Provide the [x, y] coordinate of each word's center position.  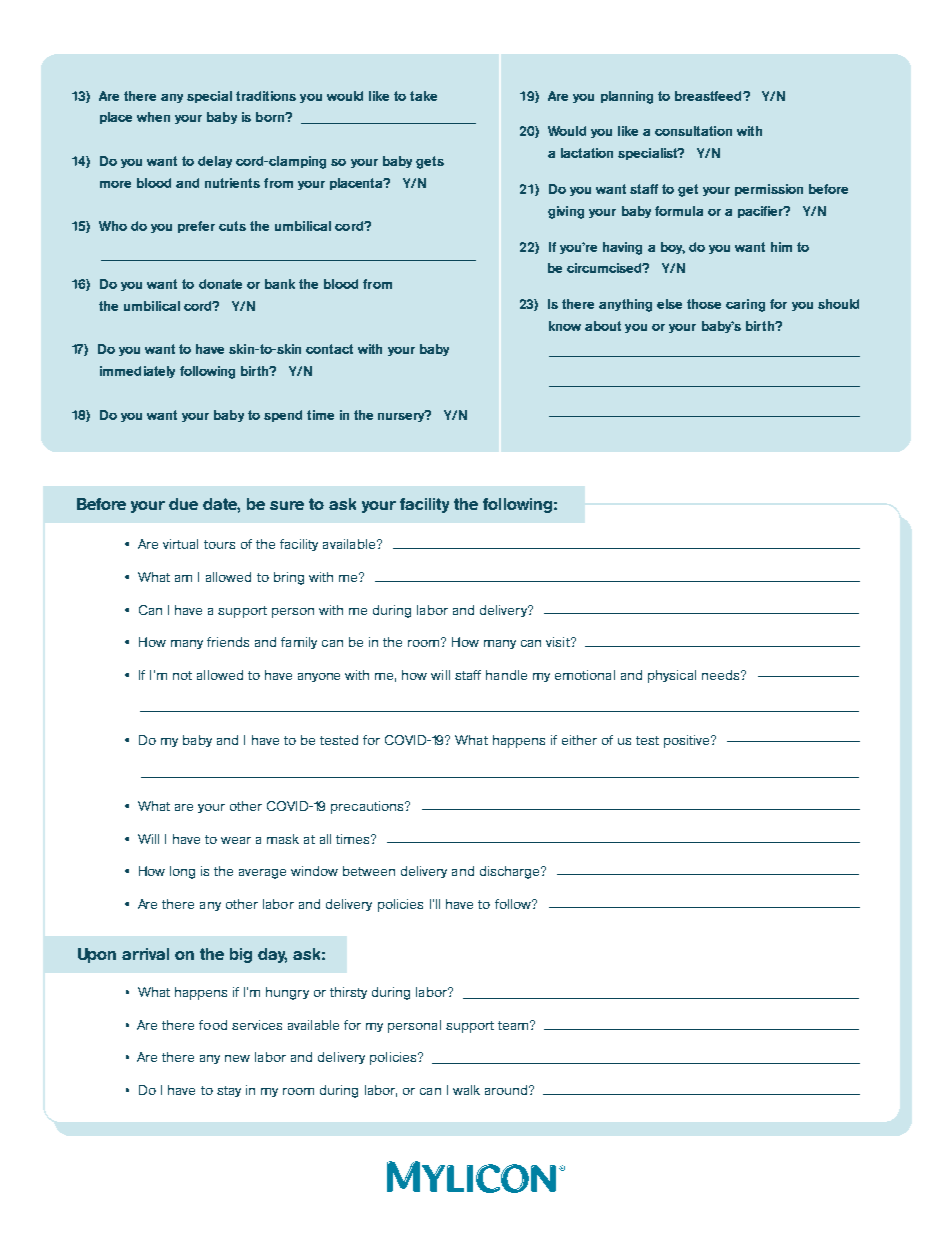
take [423, 96]
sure [287, 505]
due [183, 504]
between [369, 871]
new [237, 1058]
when [153, 117]
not [182, 675]
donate [220, 284]
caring [745, 305]
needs [722, 675]
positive [688, 741]
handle [506, 675]
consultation [693, 131]
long [182, 872]
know [565, 326]
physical [672, 676]
